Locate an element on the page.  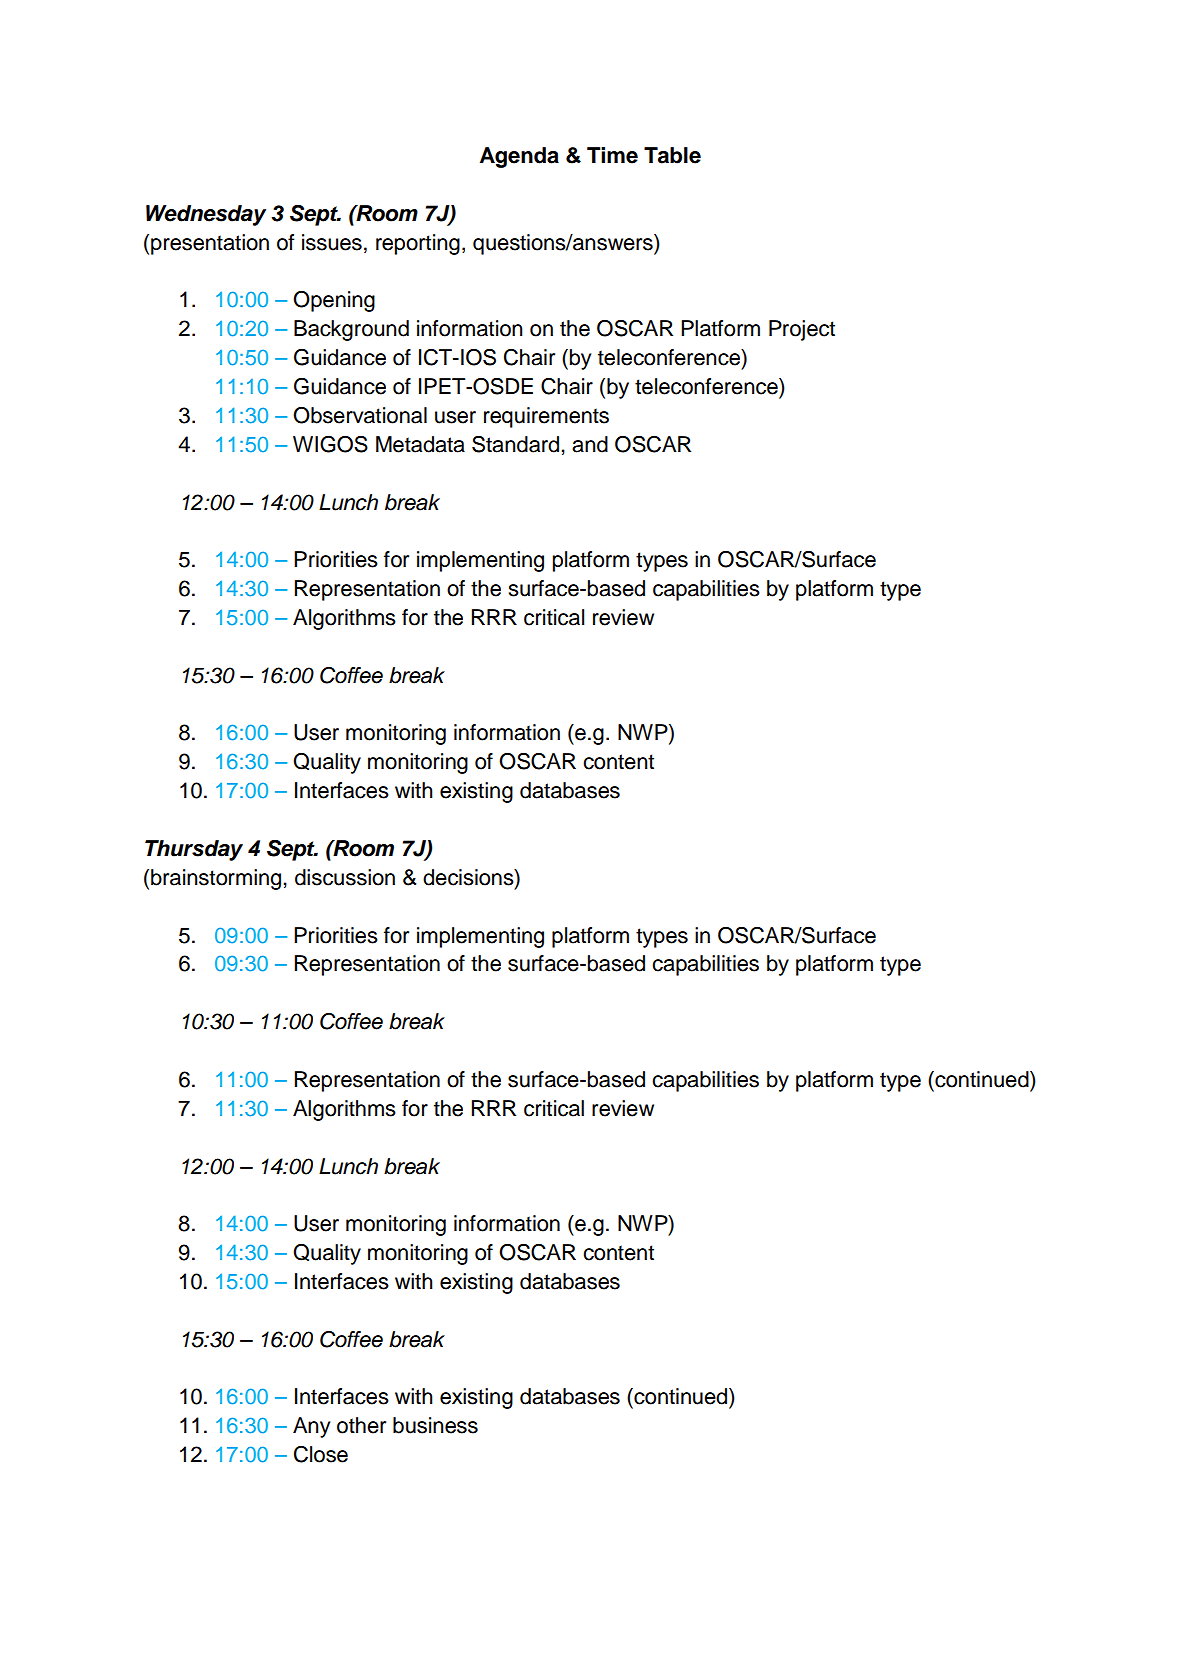
issues is located at coordinates (332, 242).
